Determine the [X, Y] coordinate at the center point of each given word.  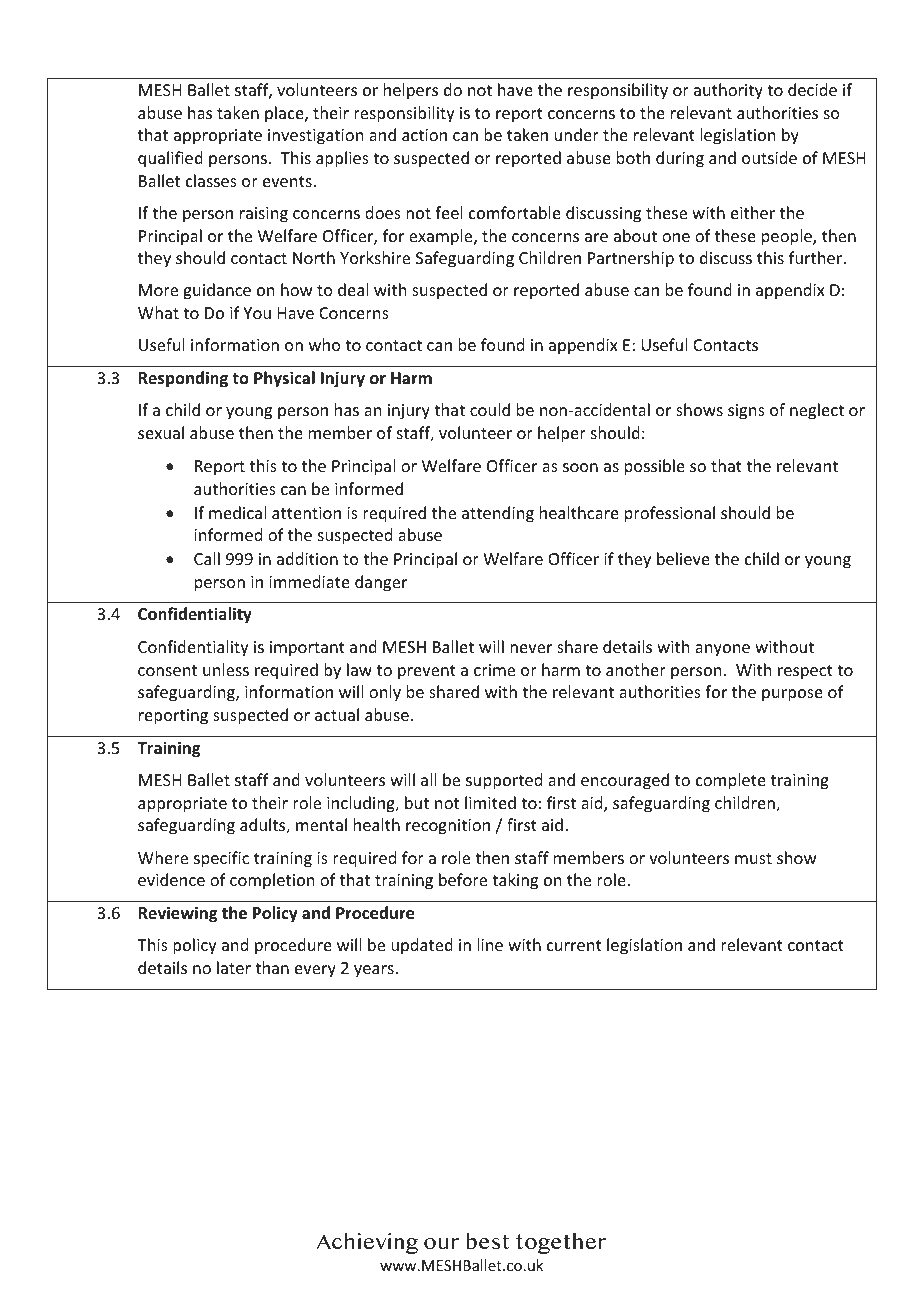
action [424, 135]
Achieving [367, 1243]
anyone [722, 650]
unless [226, 669]
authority [728, 91]
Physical [284, 379]
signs [746, 412]
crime [494, 670]
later [234, 967]
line [490, 944]
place [285, 114]
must [753, 858]
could [490, 409]
